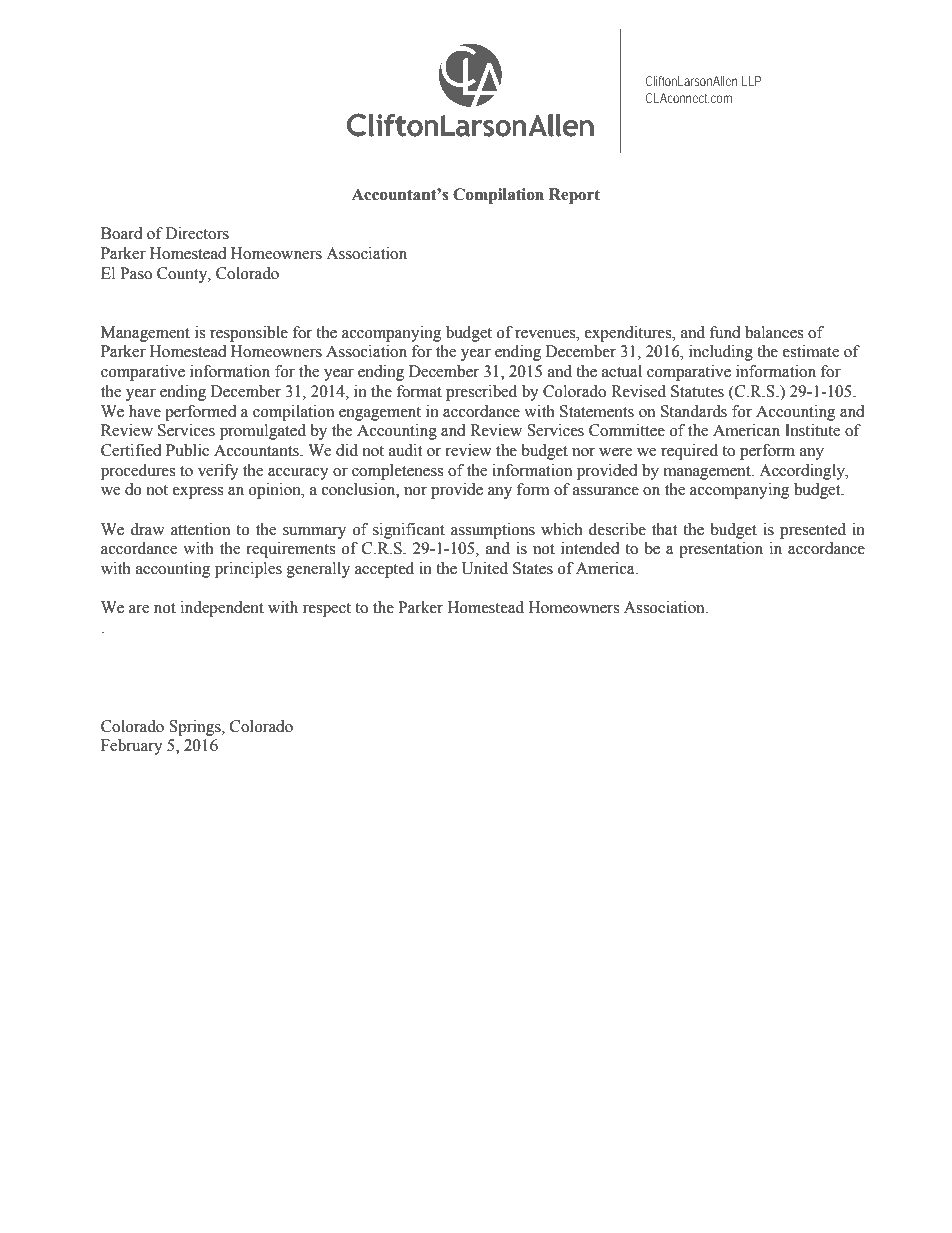  Describe the element at coordinates (485, 568) in the screenshot. I see `United` at that location.
